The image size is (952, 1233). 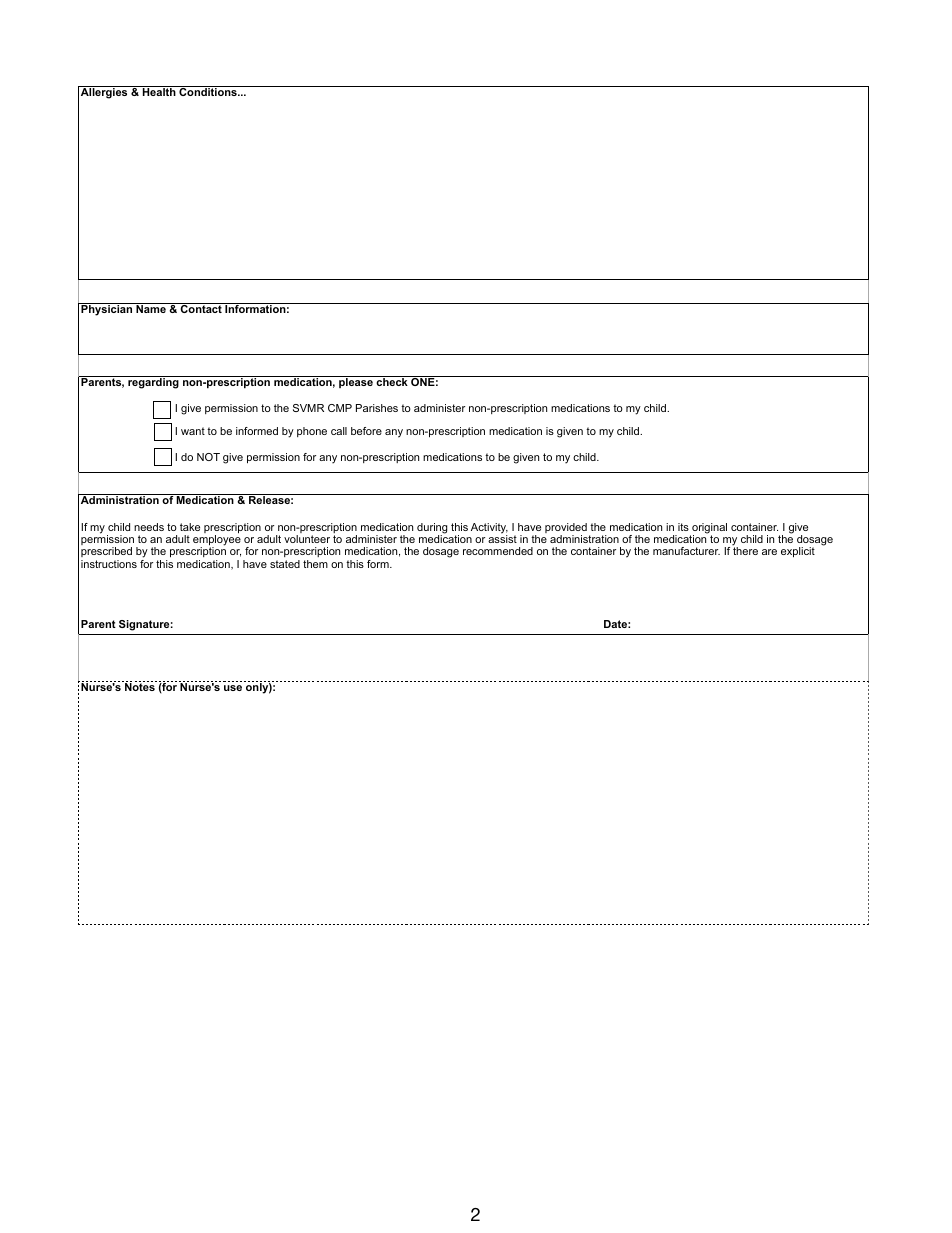 What do you see at coordinates (708, 529) in the screenshot?
I see `original` at bounding box center [708, 529].
